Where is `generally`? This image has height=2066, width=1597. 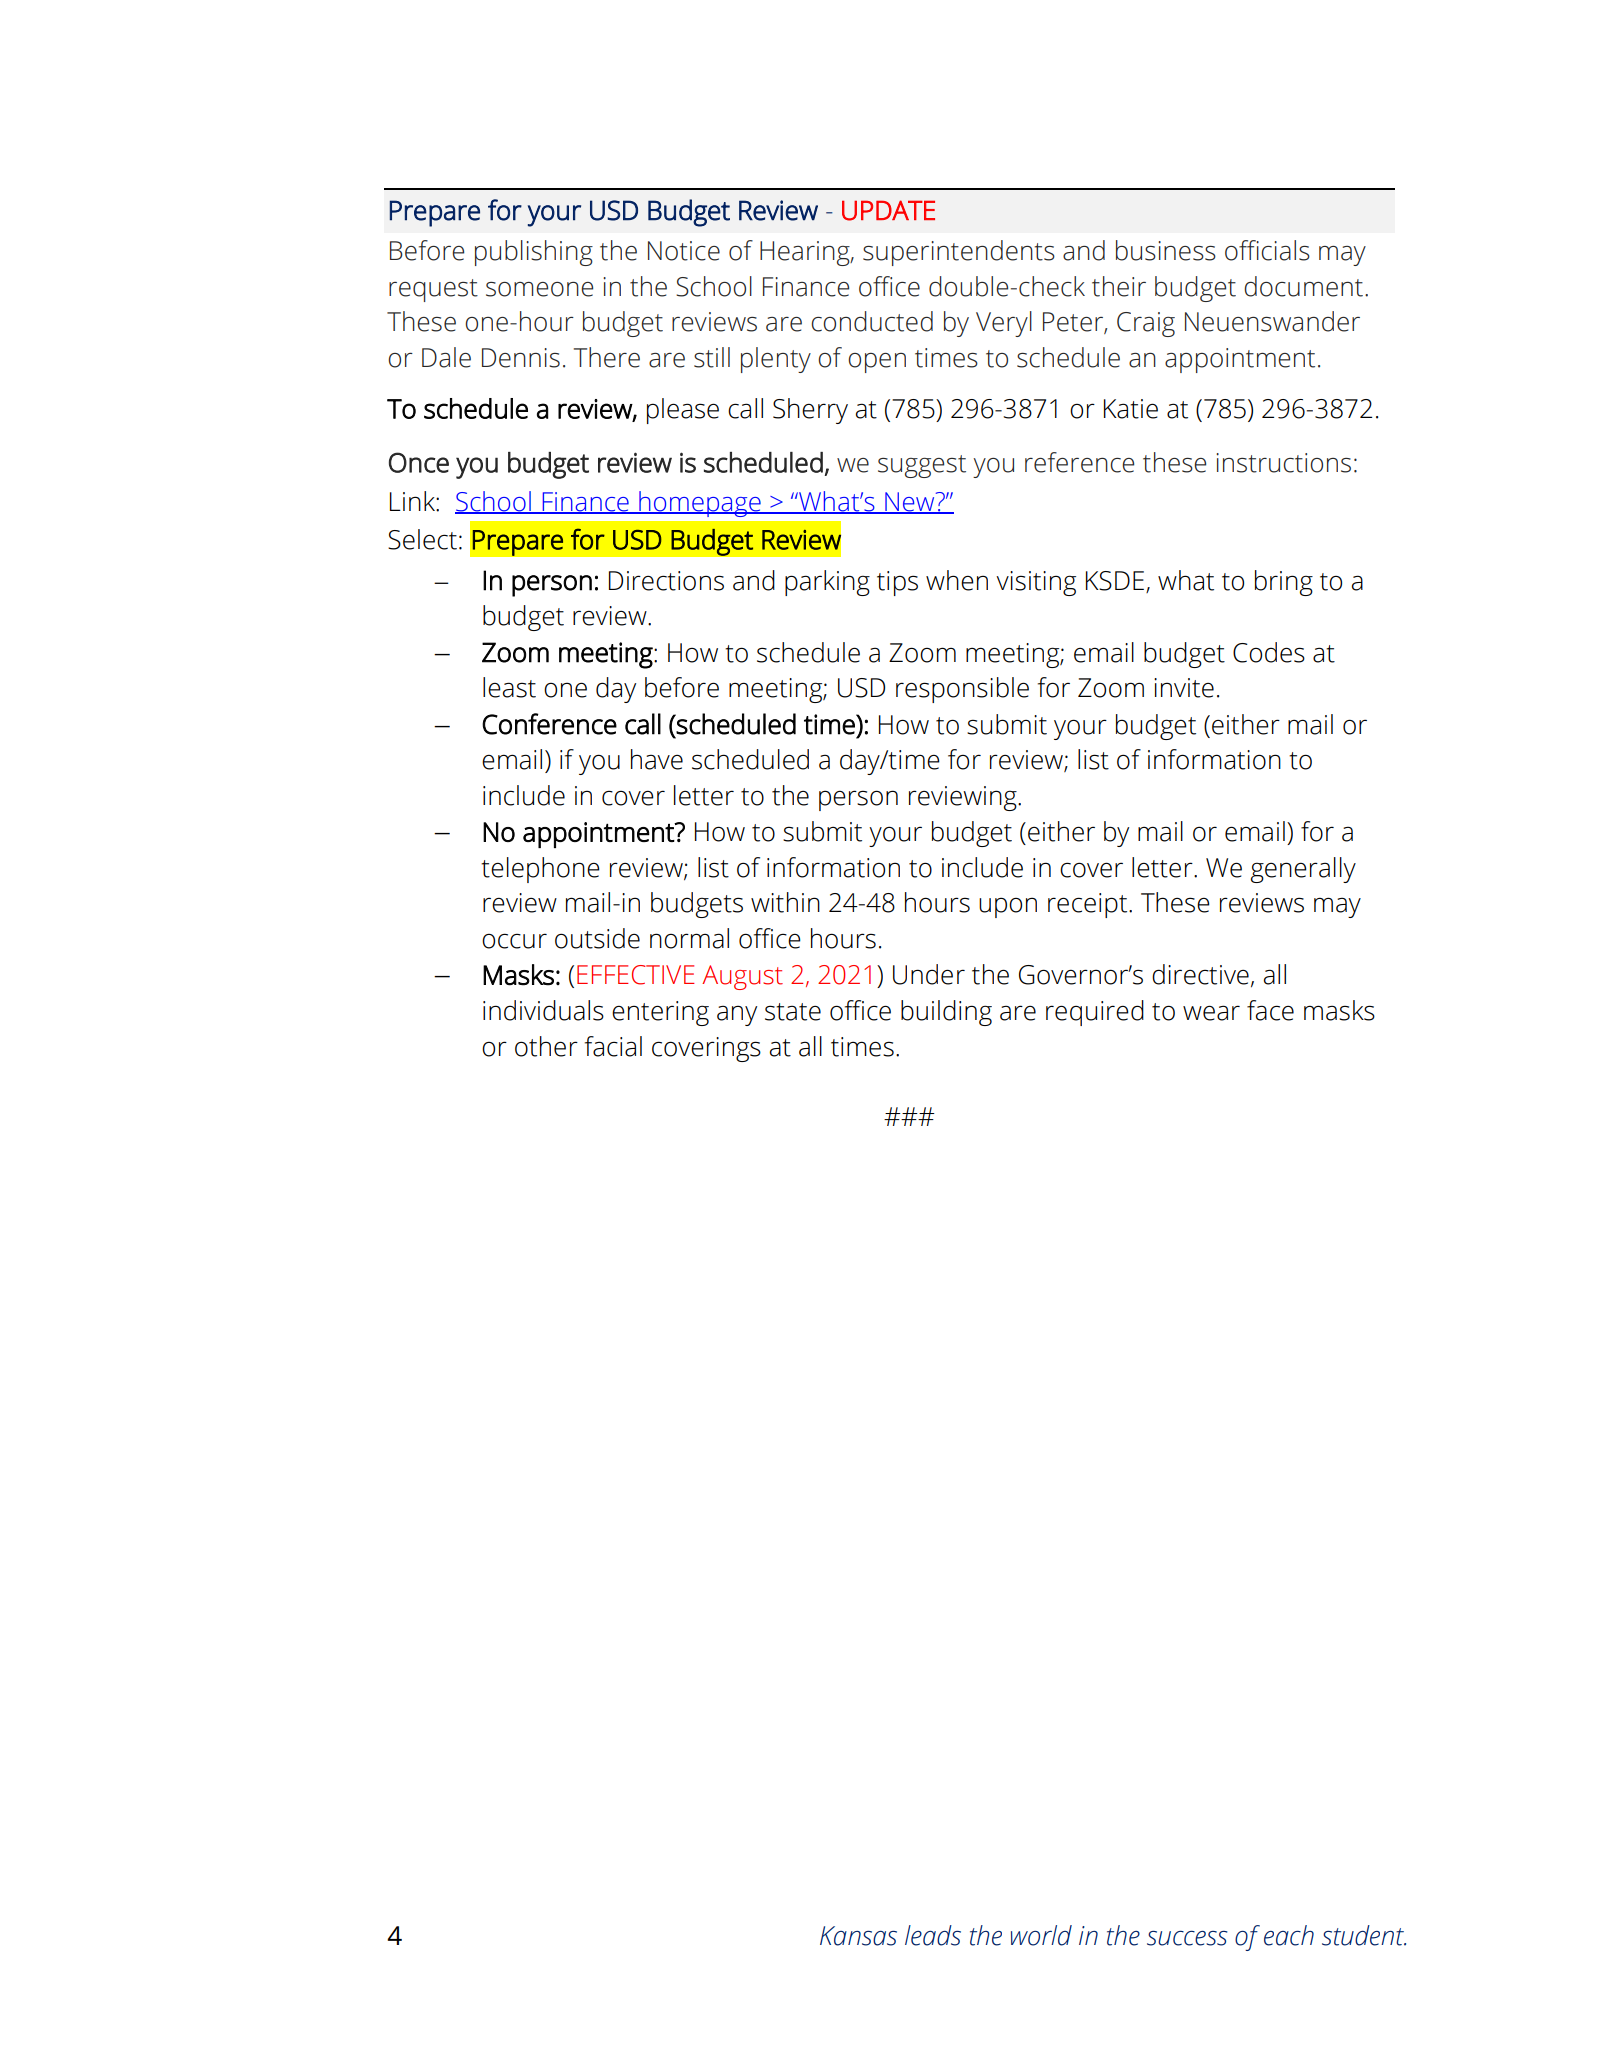 generally is located at coordinates (1303, 870).
